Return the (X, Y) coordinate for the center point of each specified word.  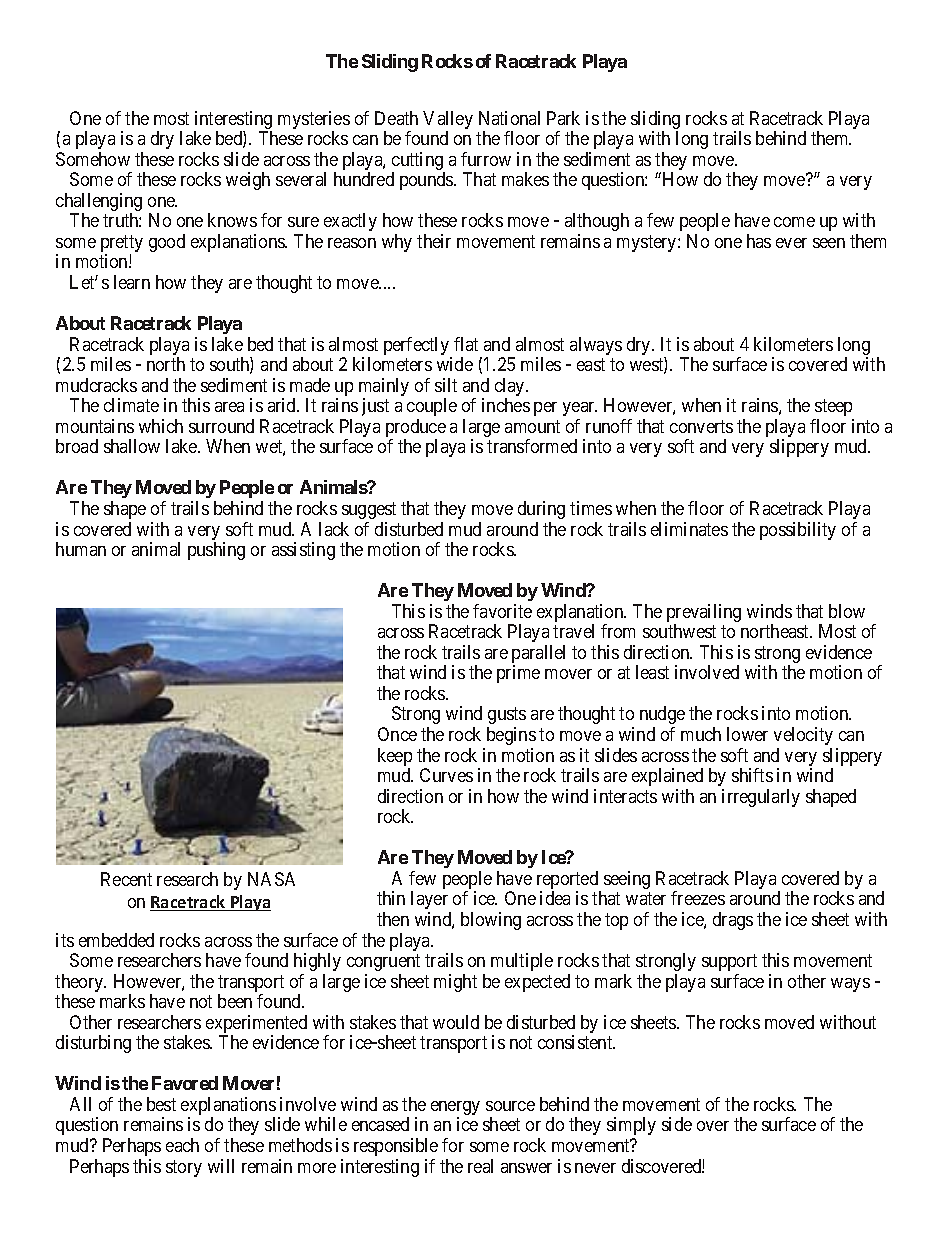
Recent (126, 879)
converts (701, 426)
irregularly (761, 798)
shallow (132, 446)
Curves (446, 775)
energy (455, 1109)
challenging (99, 203)
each (182, 1145)
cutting (418, 162)
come (794, 222)
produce (416, 429)
